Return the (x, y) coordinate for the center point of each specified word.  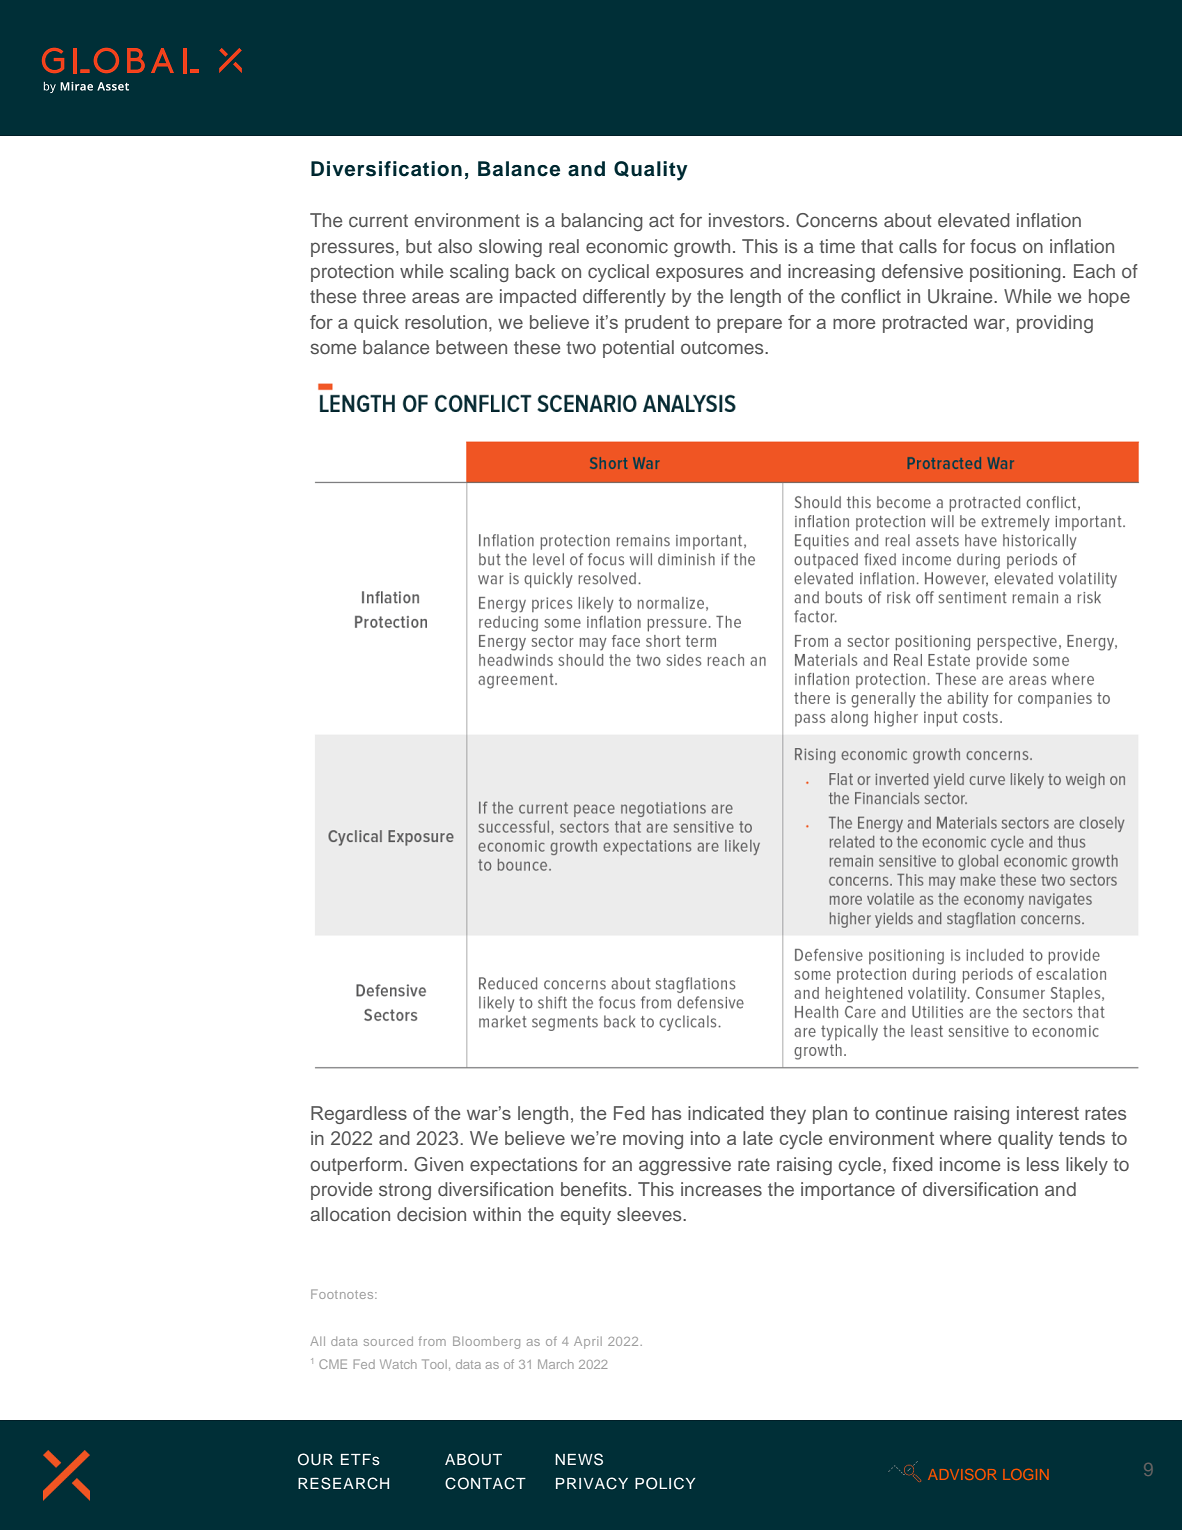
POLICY (665, 1483)
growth (702, 248)
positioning (1015, 273)
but (419, 246)
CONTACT (485, 1483)
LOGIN (1026, 1474)
